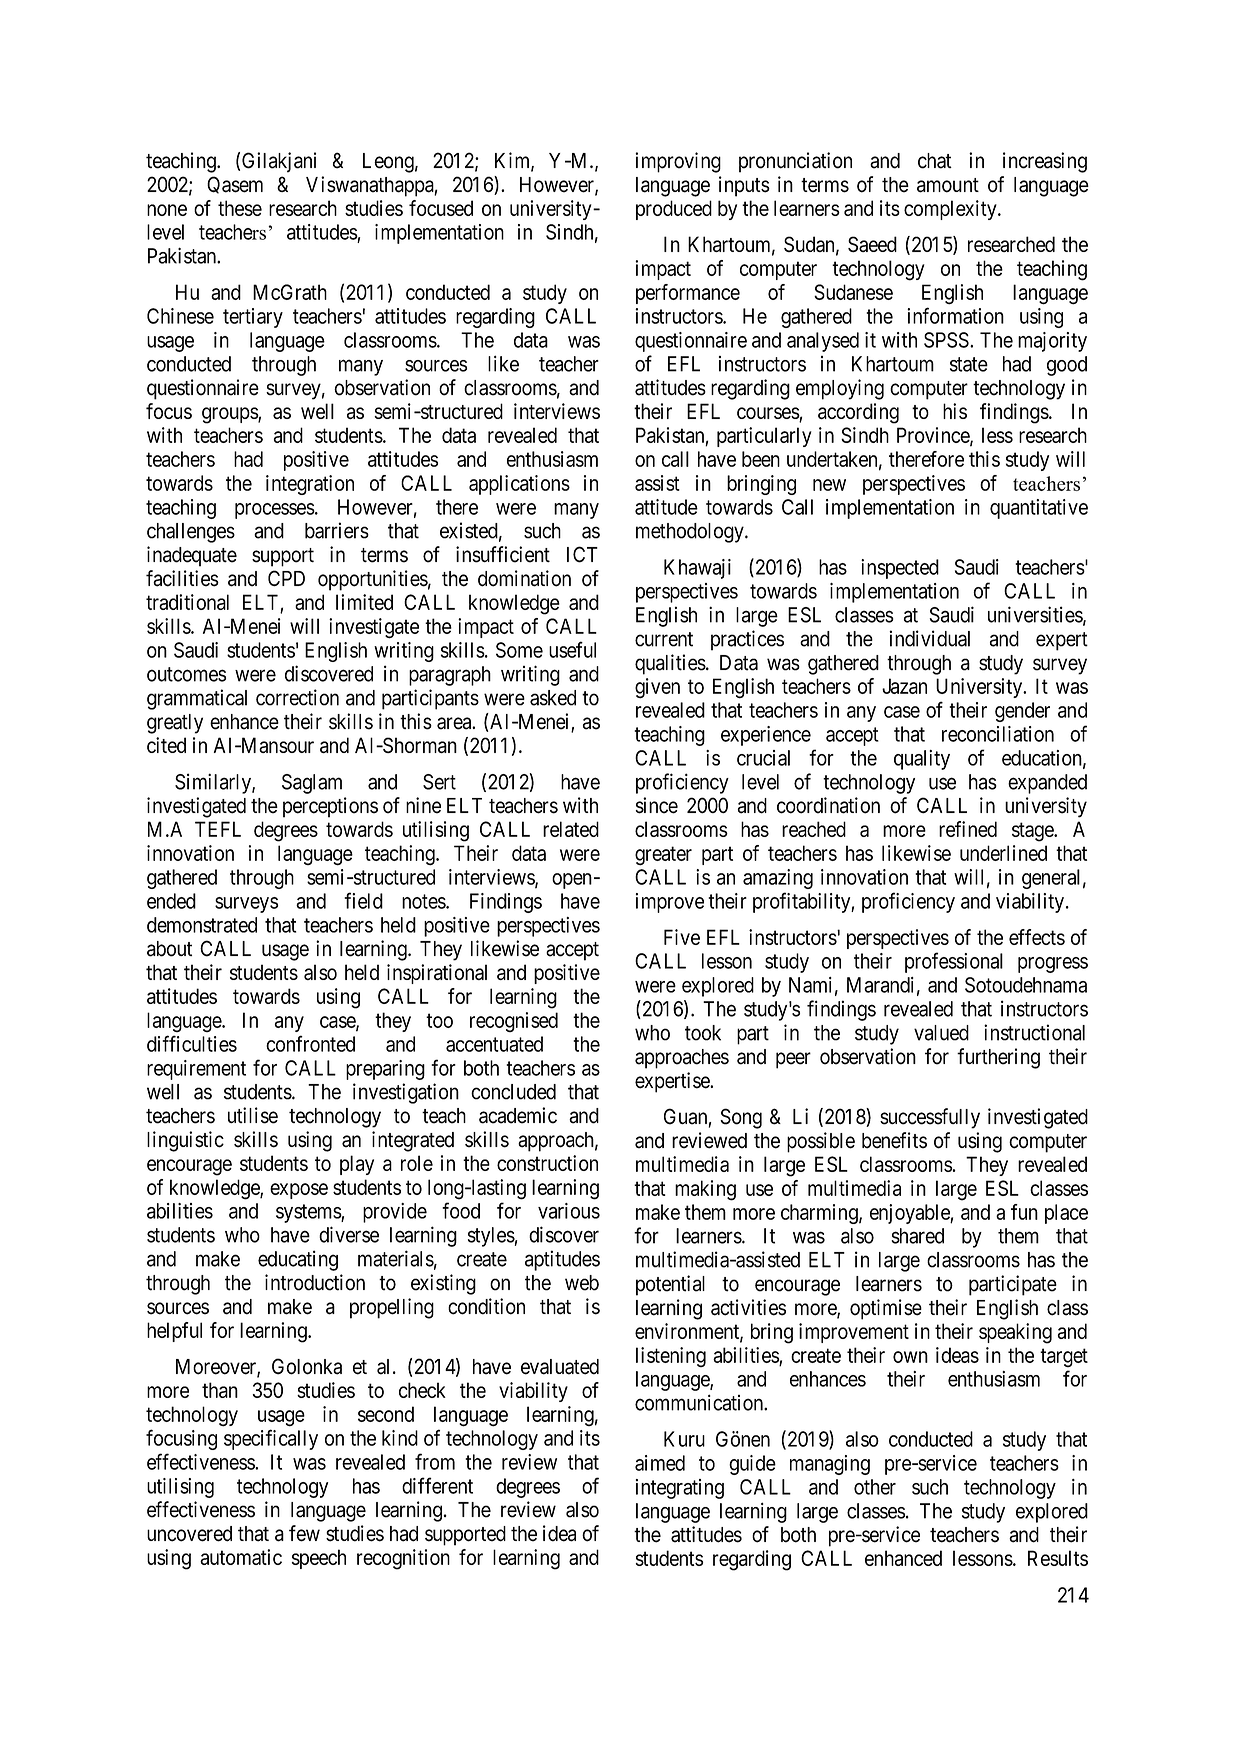  I want to click on useful, so click(572, 649).
